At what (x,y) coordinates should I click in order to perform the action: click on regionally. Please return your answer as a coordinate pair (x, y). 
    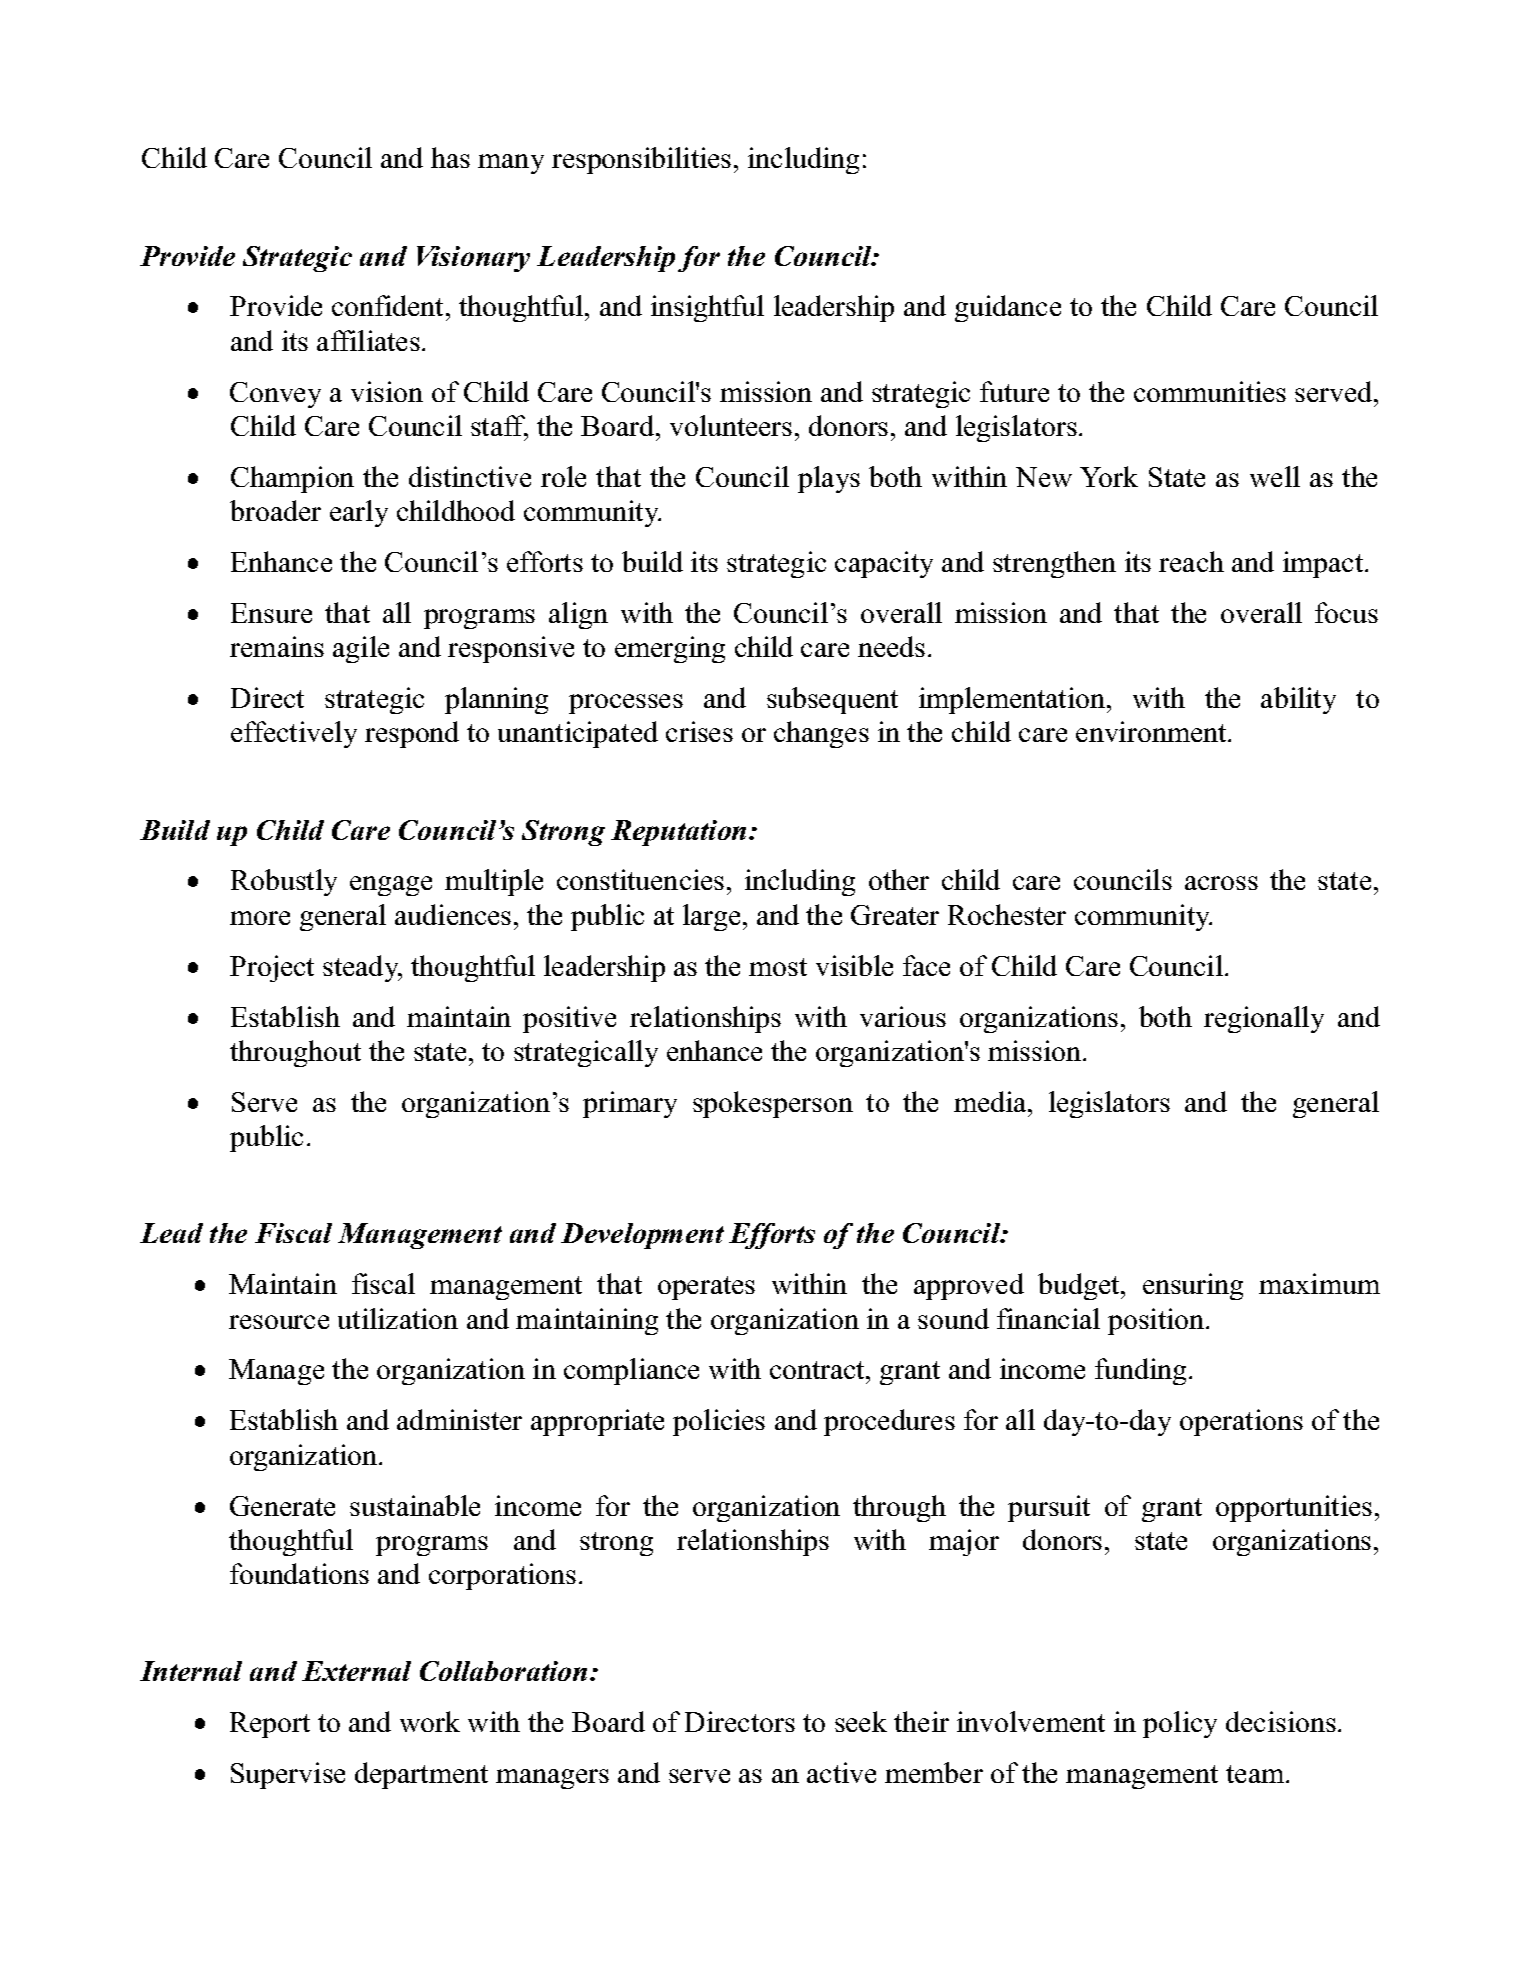
    Looking at the image, I should click on (1264, 1019).
